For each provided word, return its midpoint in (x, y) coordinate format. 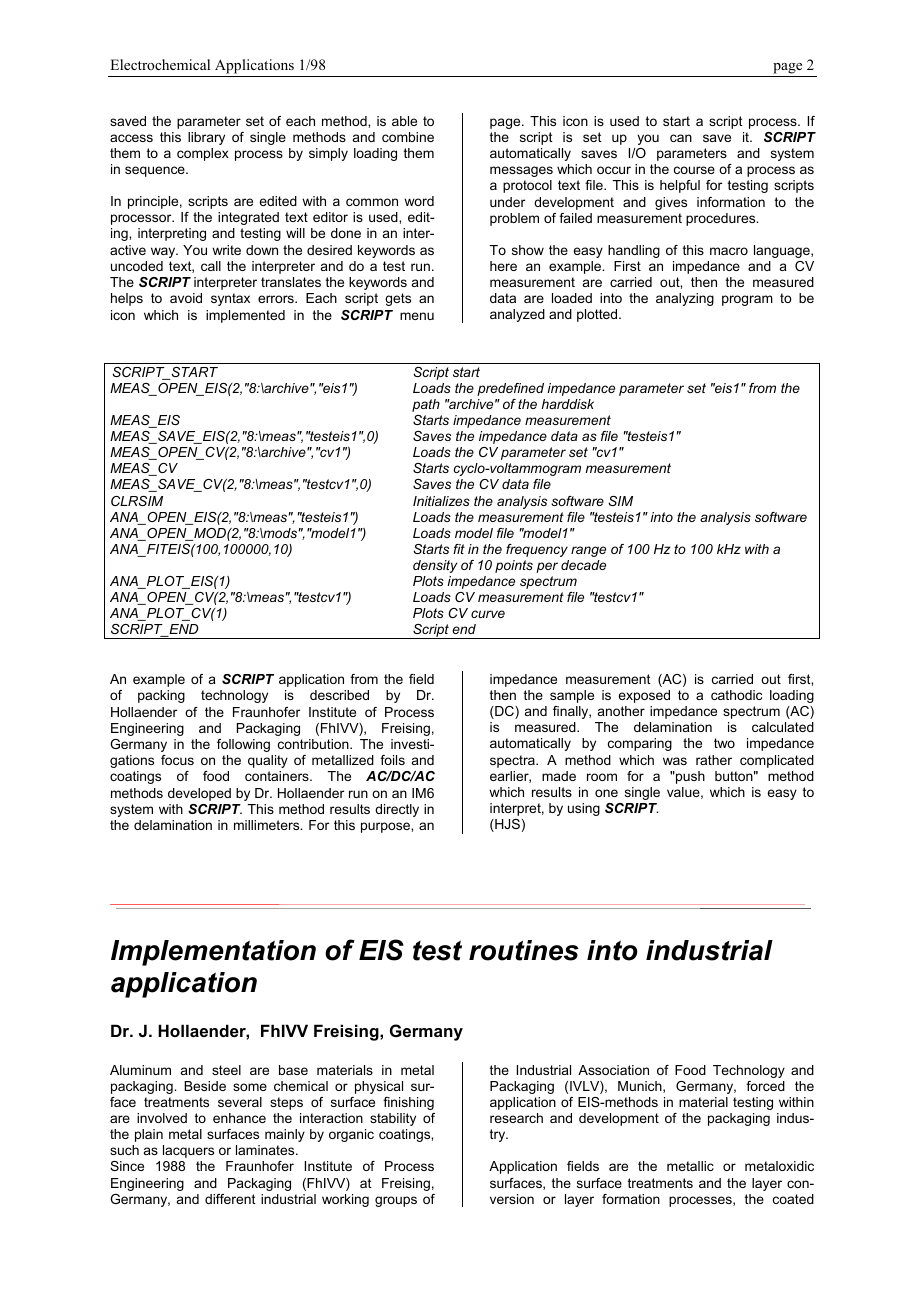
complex (203, 154)
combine (408, 137)
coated (793, 1199)
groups (396, 1201)
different (230, 1199)
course (694, 170)
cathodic (736, 695)
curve (488, 614)
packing (161, 696)
